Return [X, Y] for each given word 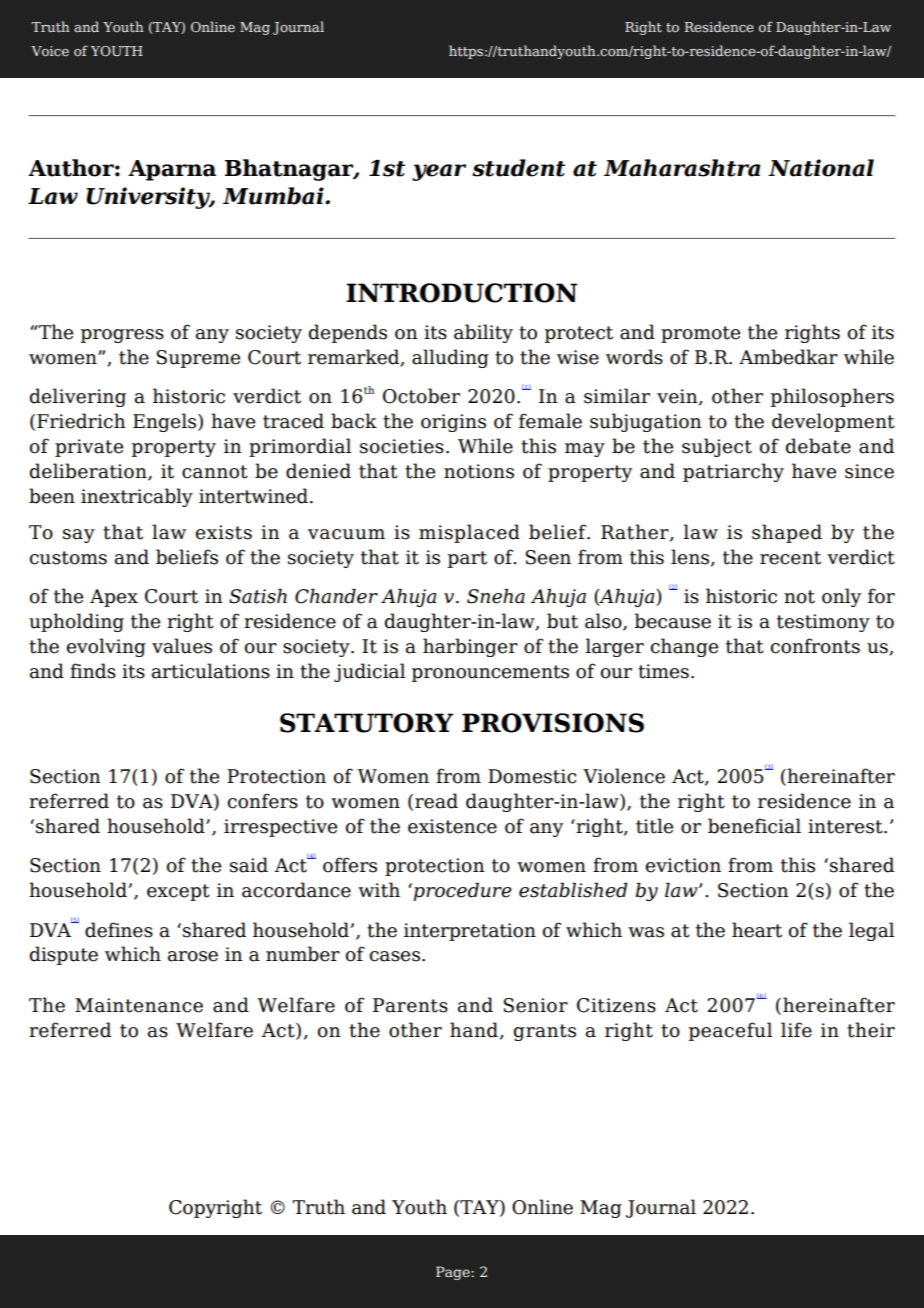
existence [452, 826]
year [439, 172]
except [178, 892]
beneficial [754, 826]
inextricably [137, 497]
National [821, 168]
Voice [50, 51]
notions [479, 471]
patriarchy [733, 472]
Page [454, 1273]
